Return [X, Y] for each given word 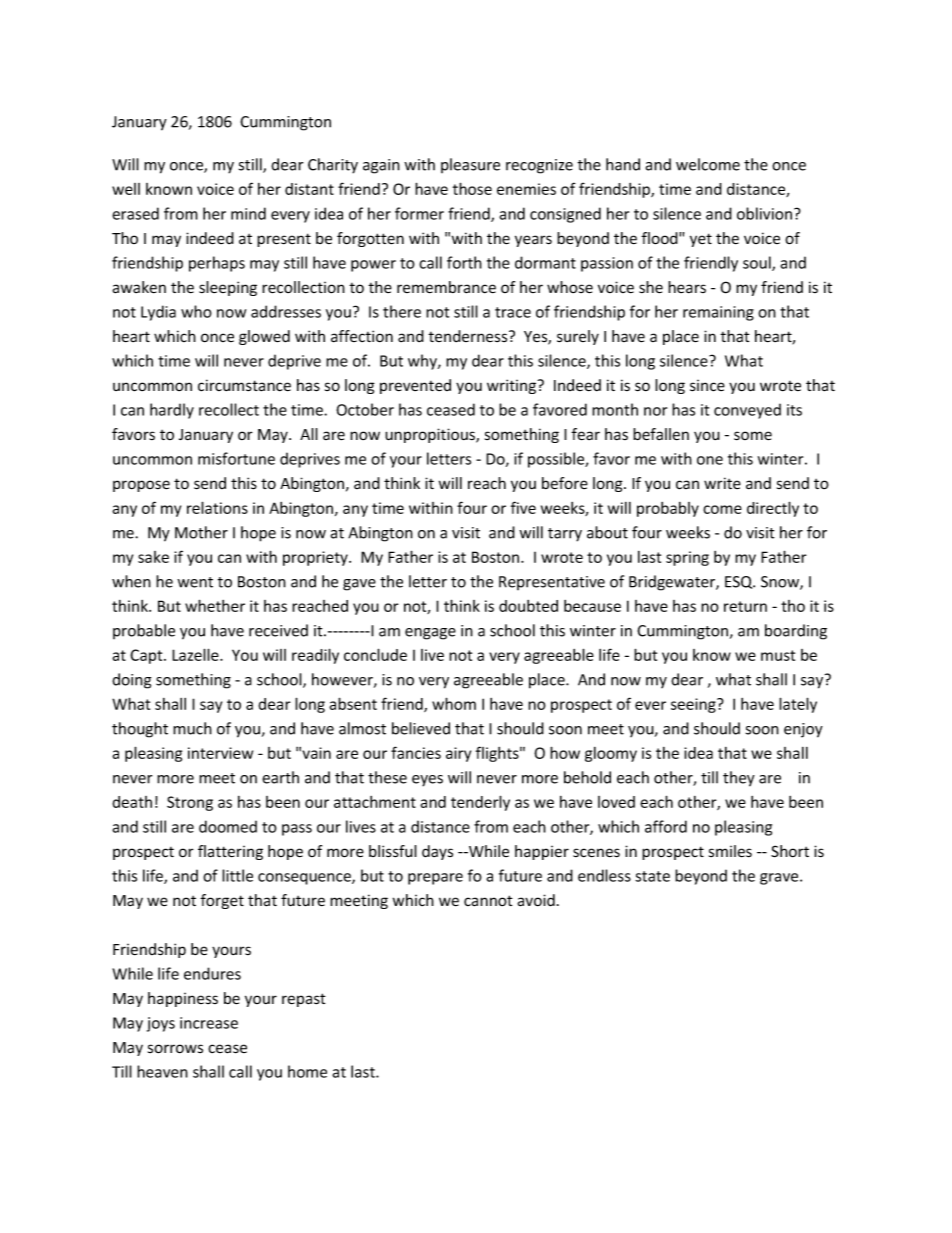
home [307, 1071]
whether [215, 605]
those [472, 188]
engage [430, 634]
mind [248, 213]
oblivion [764, 213]
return [745, 606]
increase [209, 1023]
